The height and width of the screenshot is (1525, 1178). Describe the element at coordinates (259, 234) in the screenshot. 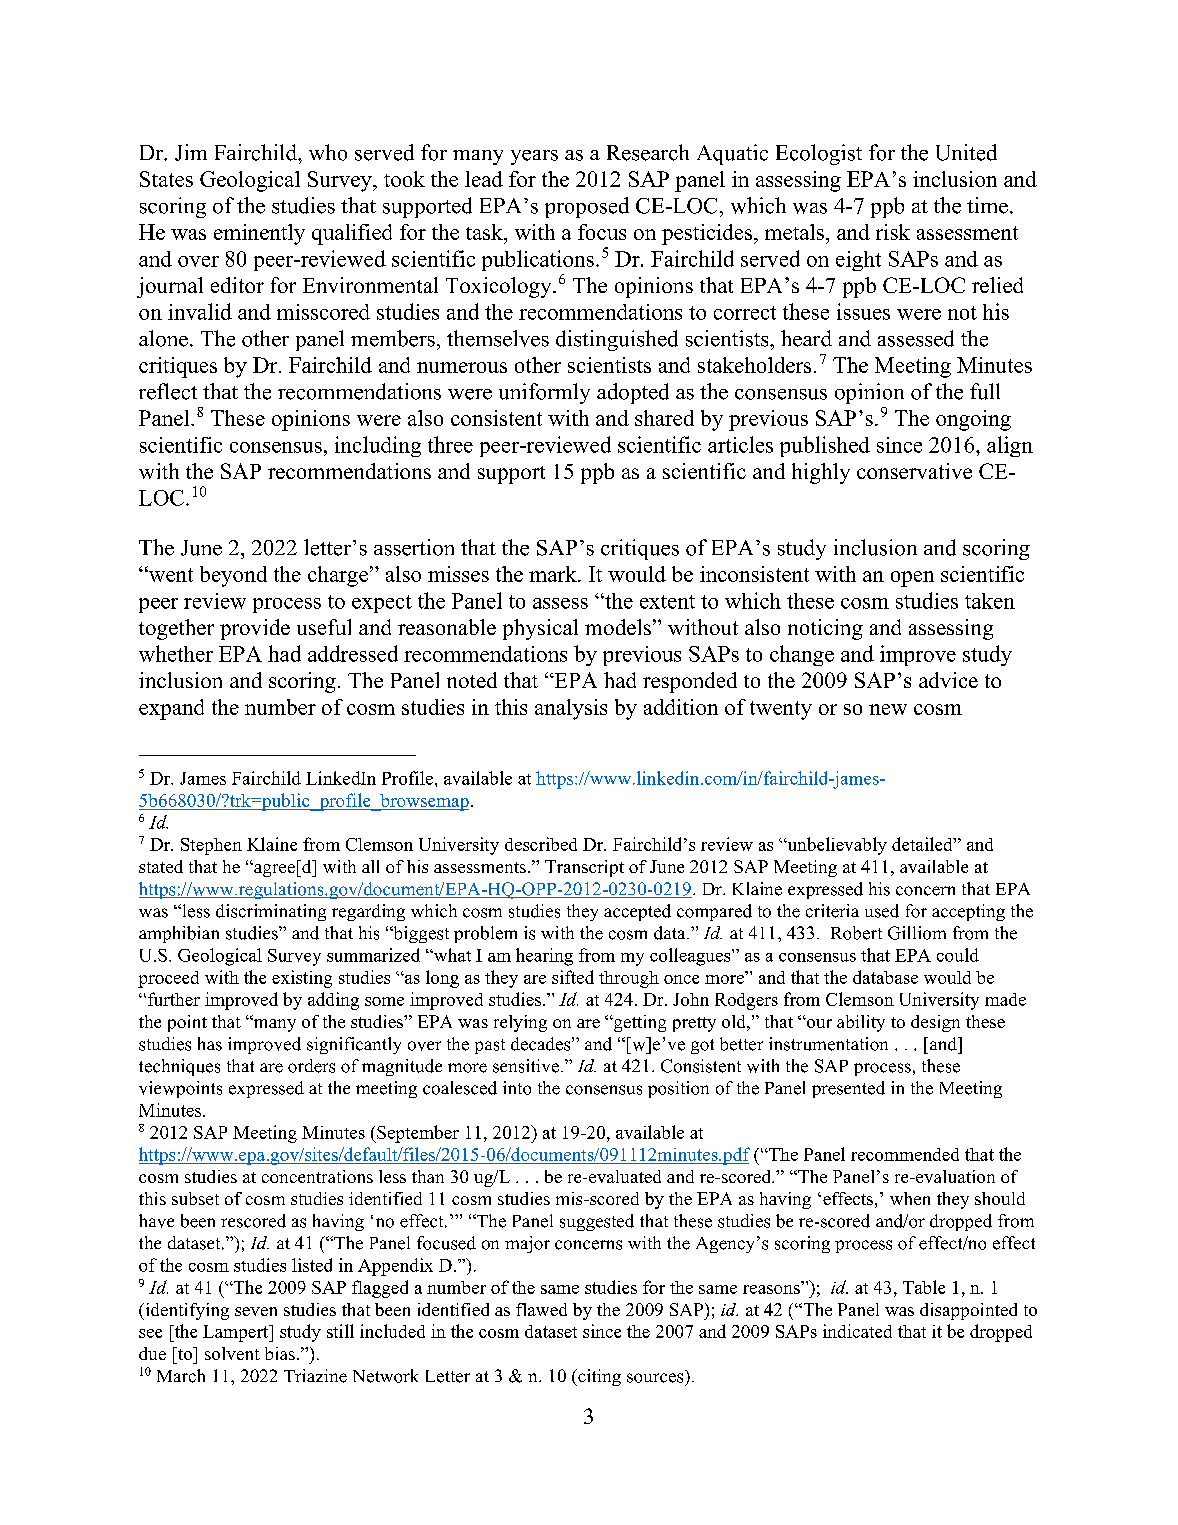

I see `eminently` at that location.
